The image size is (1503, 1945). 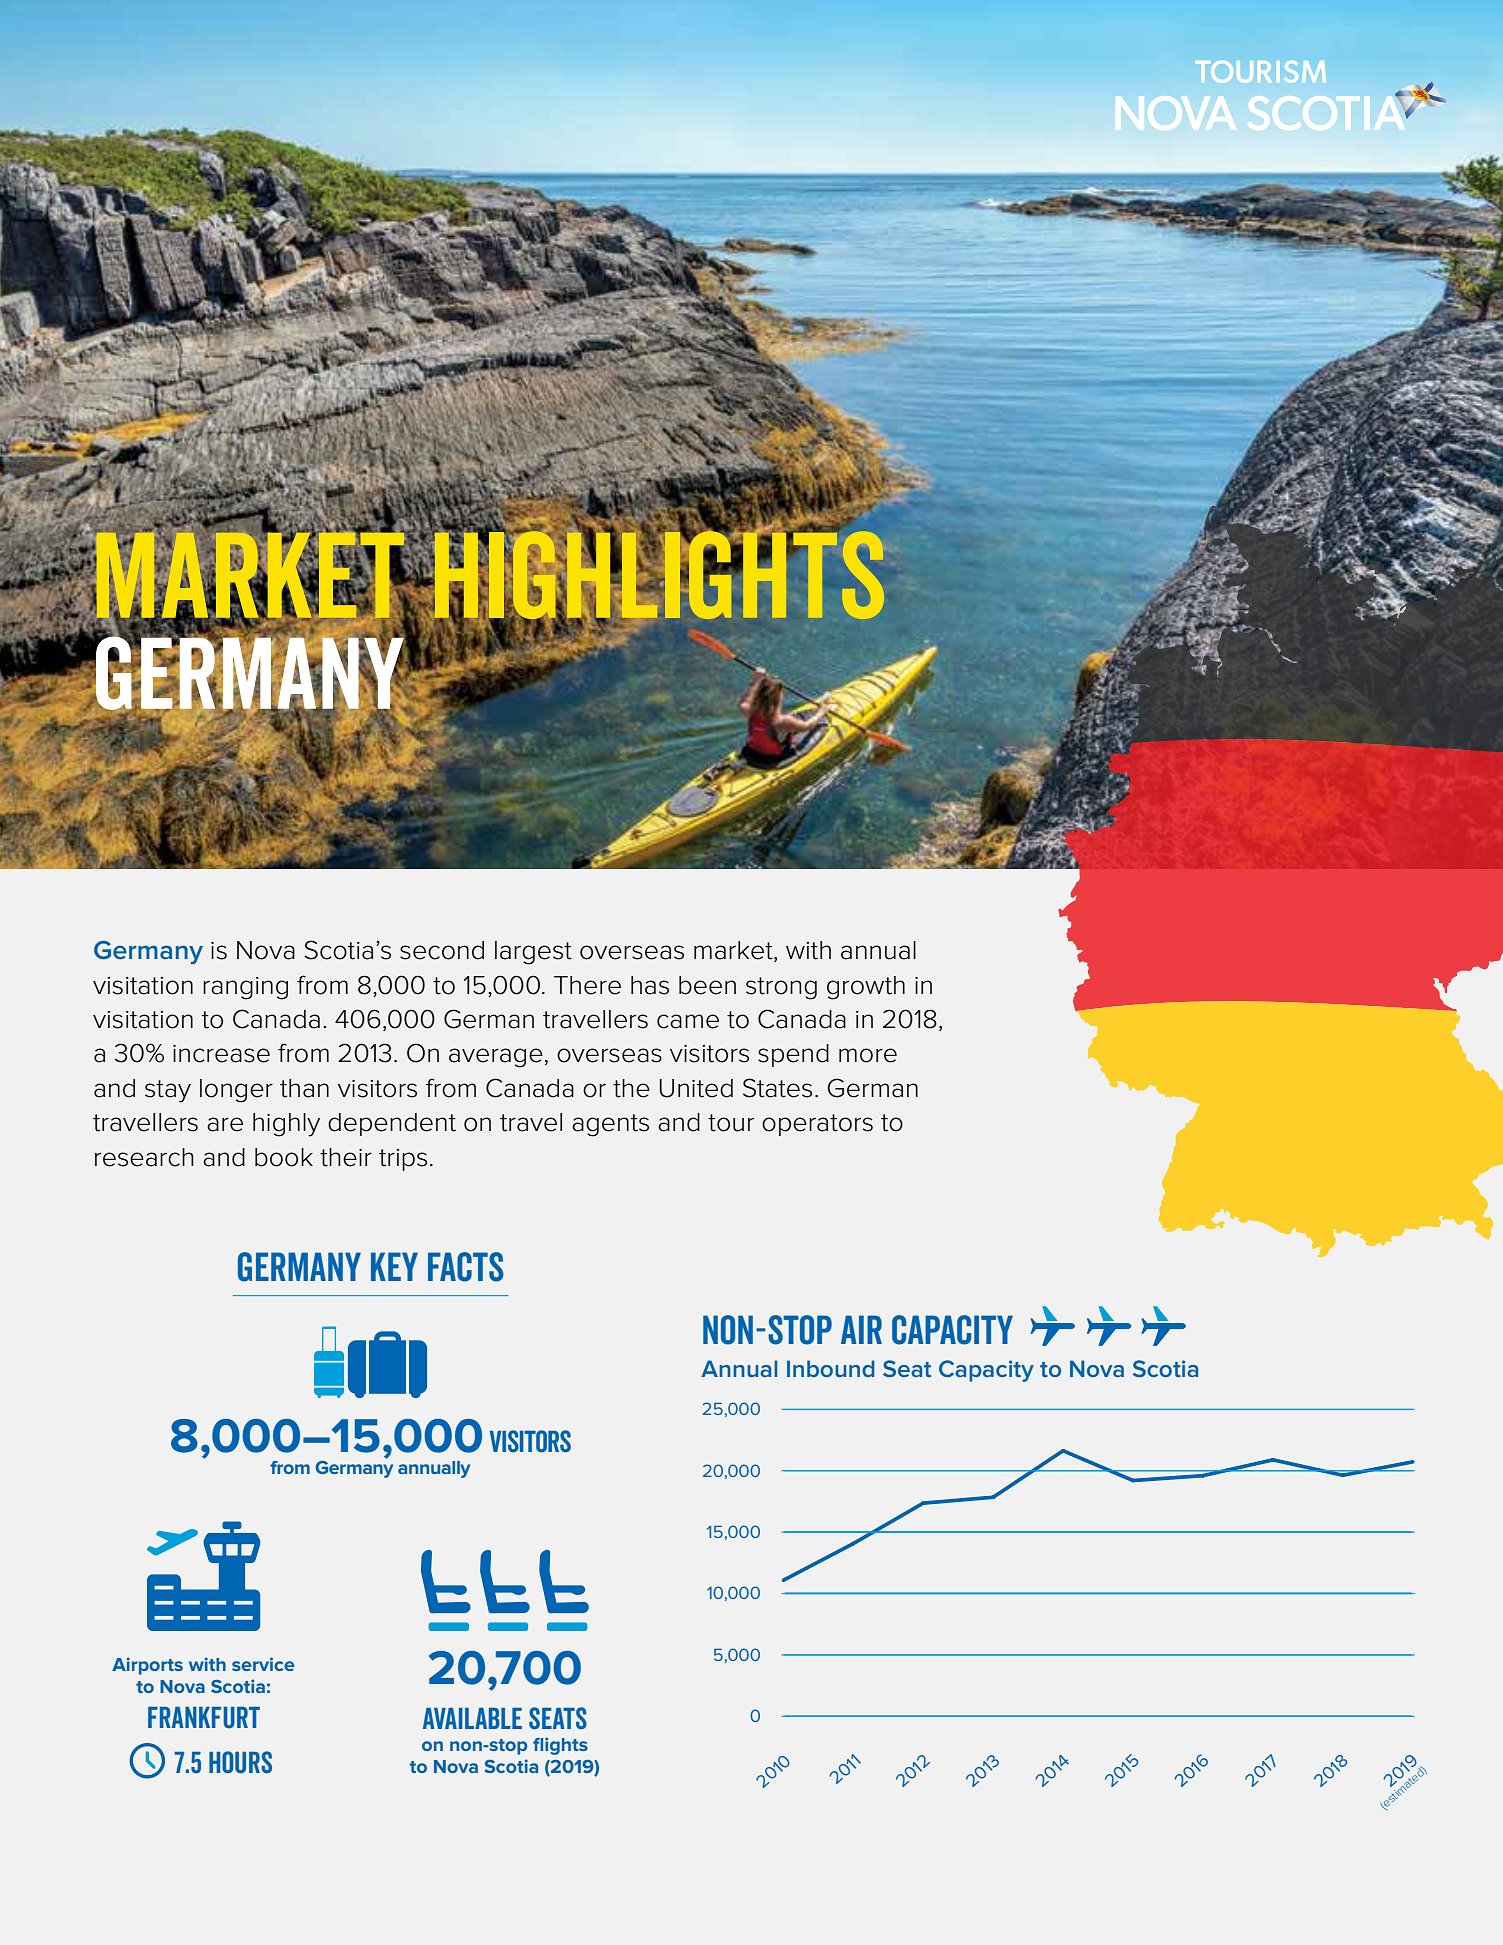 What do you see at coordinates (817, 1125) in the screenshot?
I see `operators` at bounding box center [817, 1125].
